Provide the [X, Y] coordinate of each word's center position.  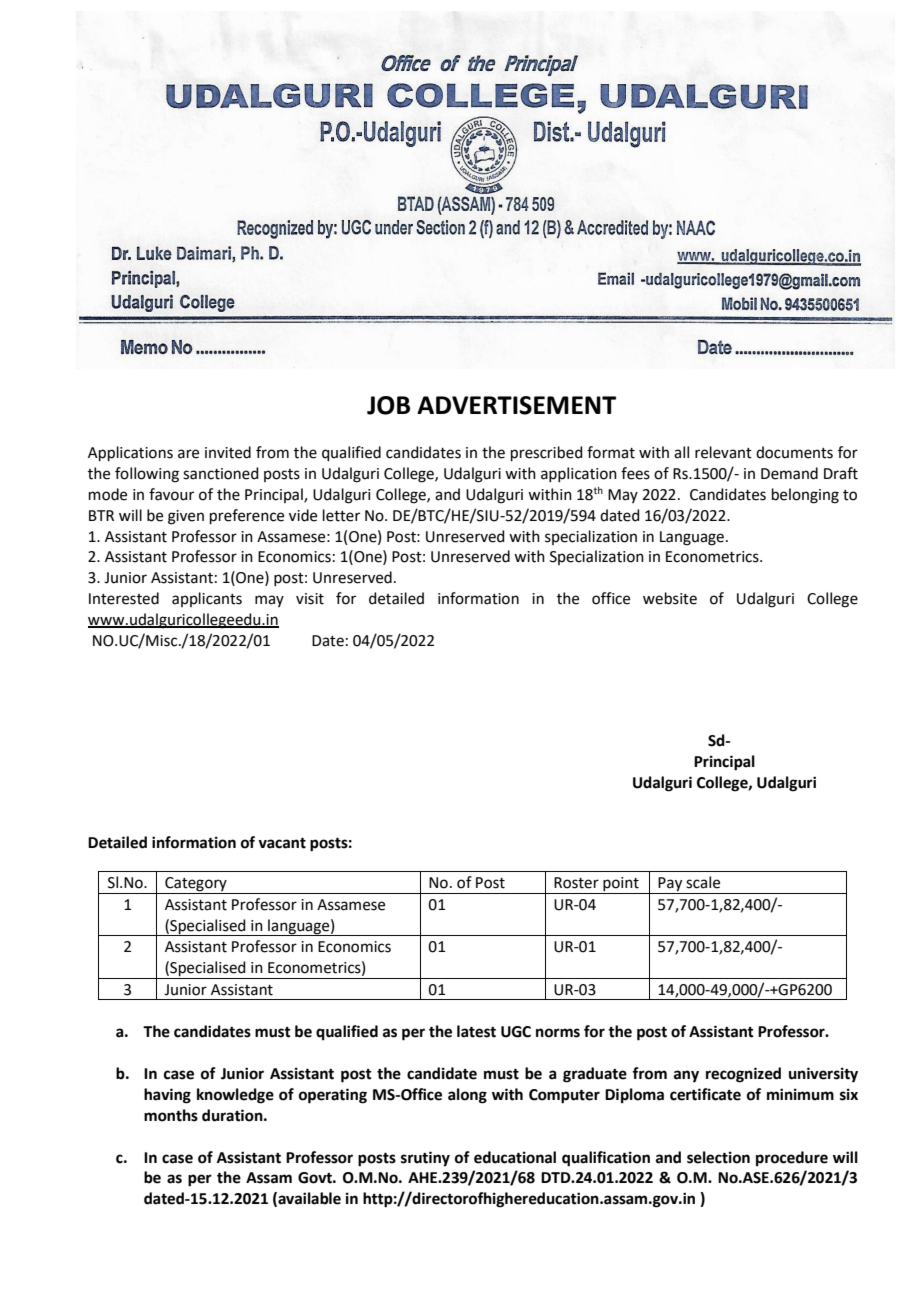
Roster [576, 883]
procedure [792, 1159]
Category [196, 885]
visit [310, 599]
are [188, 454]
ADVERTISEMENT [516, 405]
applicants [207, 599]
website [670, 598]
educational [515, 1157]
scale [703, 882]
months [171, 1115]
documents [794, 452]
